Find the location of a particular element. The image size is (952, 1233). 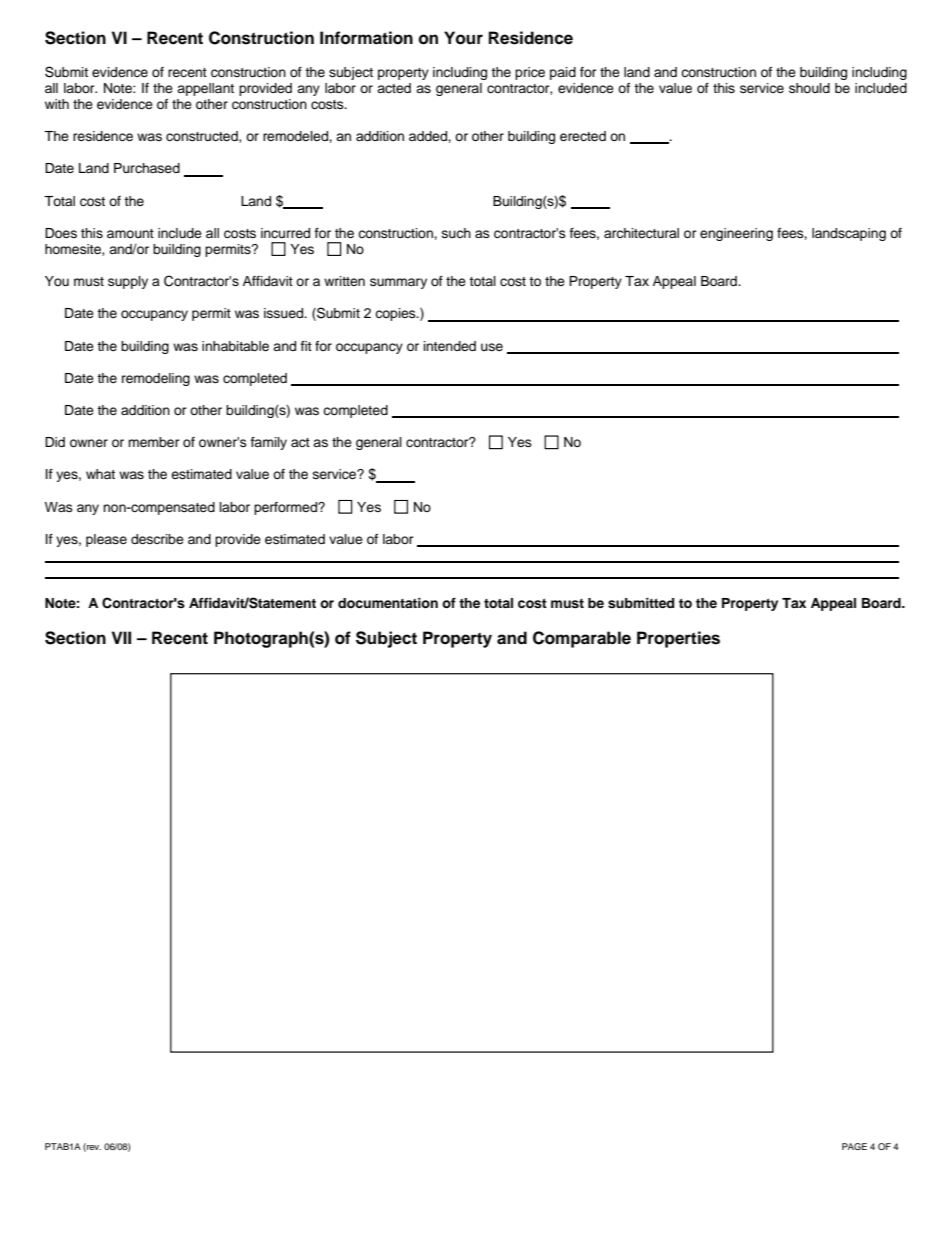

with is located at coordinates (57, 104).
